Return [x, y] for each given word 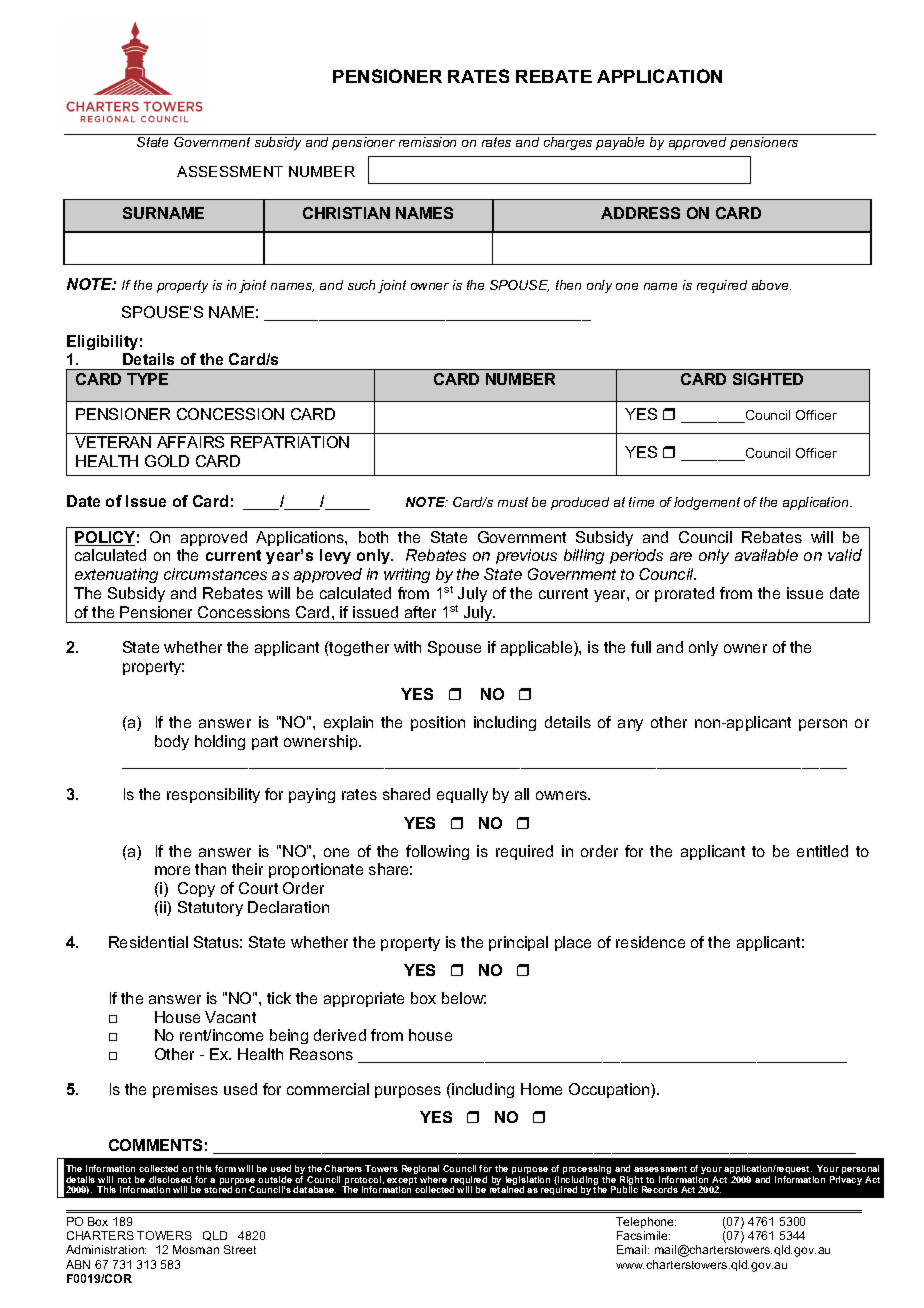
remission [427, 142]
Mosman [196, 1249]
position [438, 723]
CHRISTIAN [346, 213]
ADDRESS [640, 213]
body [172, 742]
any [630, 725]
